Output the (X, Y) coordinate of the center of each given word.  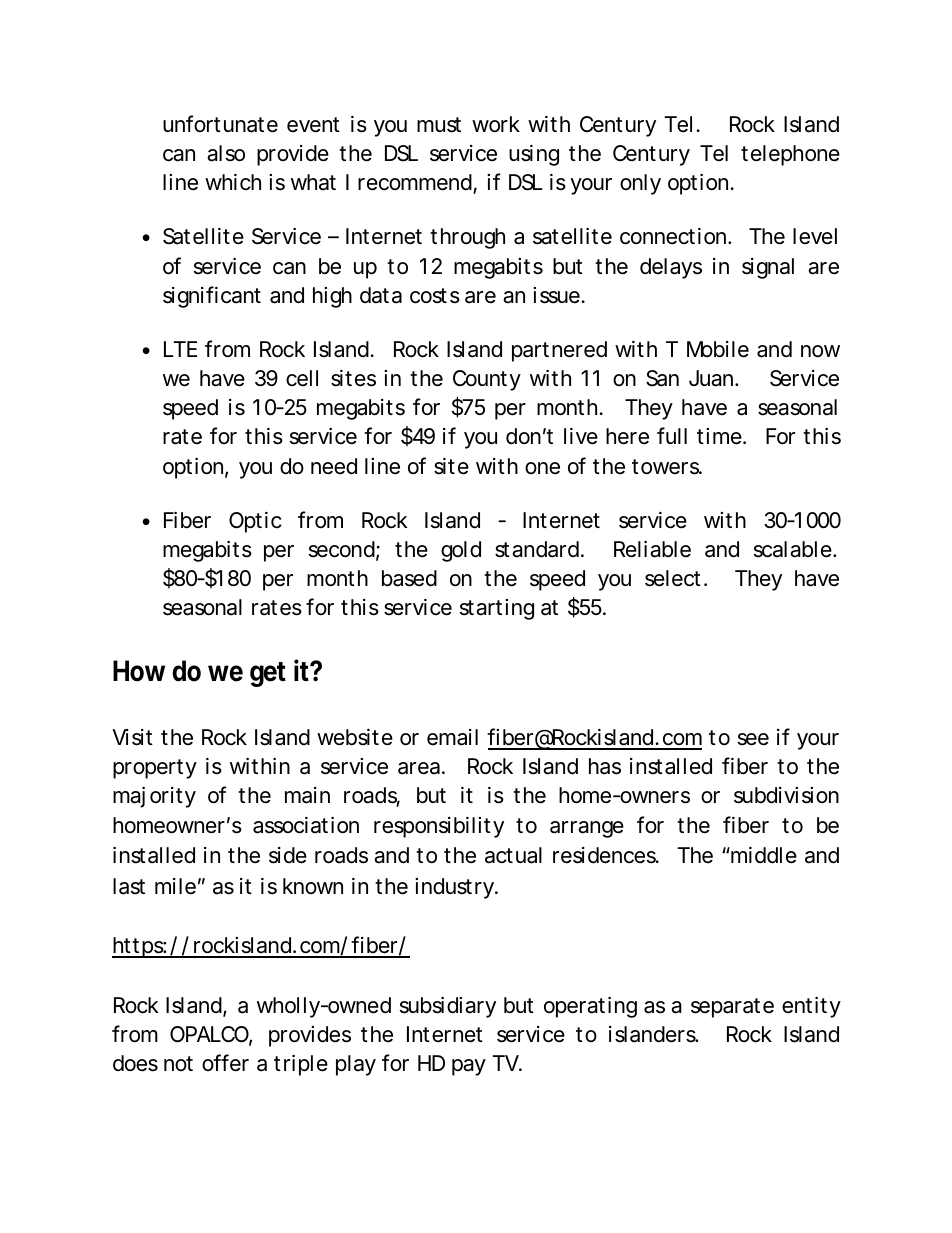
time (720, 436)
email (452, 737)
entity (811, 1007)
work (496, 124)
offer (225, 1063)
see (753, 739)
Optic (255, 522)
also (226, 153)
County (487, 380)
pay (469, 1067)
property (155, 769)
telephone (790, 155)
